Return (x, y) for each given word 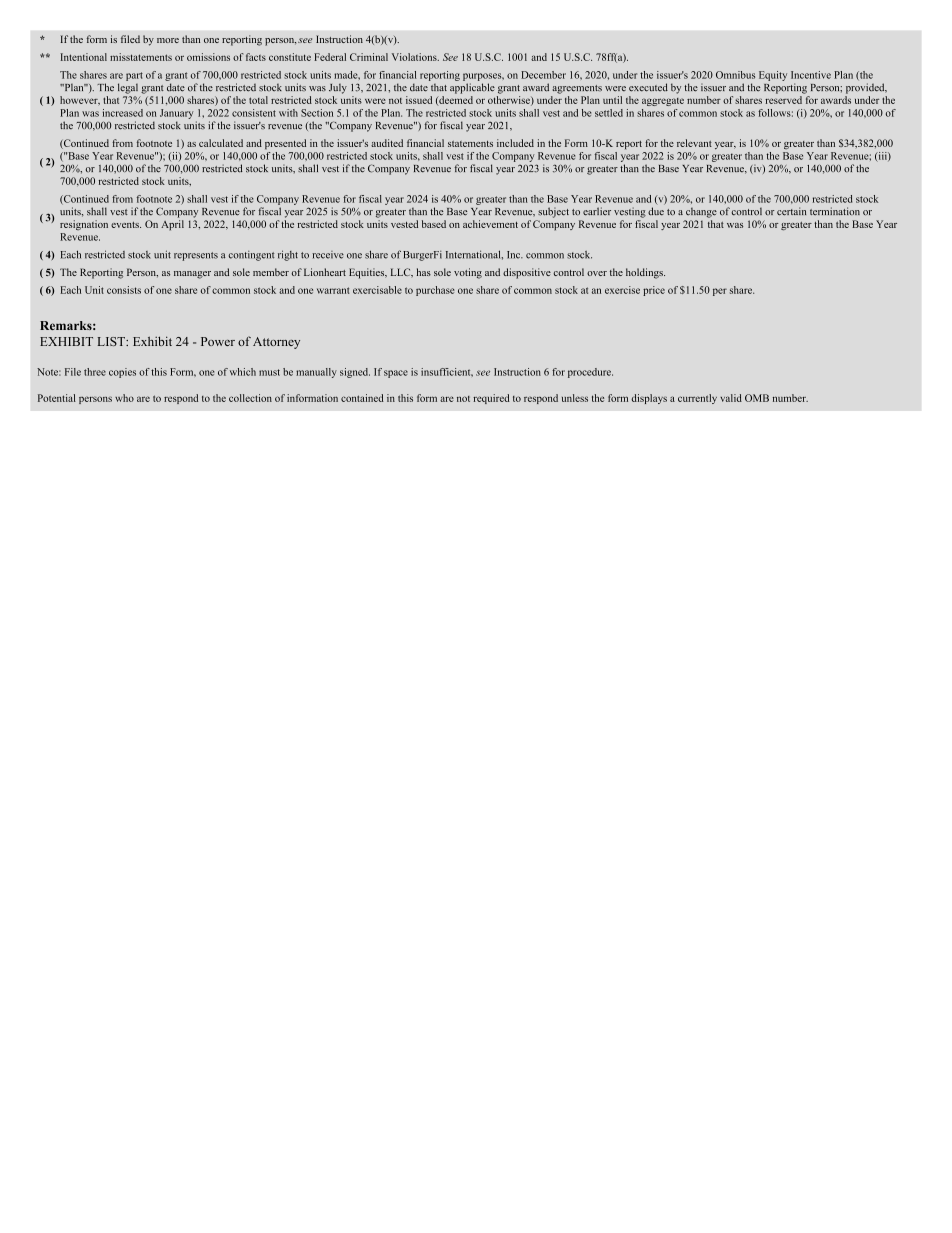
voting (468, 273)
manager (192, 275)
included (515, 143)
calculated (221, 143)
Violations (415, 57)
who (124, 398)
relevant (694, 143)
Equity (773, 76)
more (168, 40)
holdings (645, 273)
